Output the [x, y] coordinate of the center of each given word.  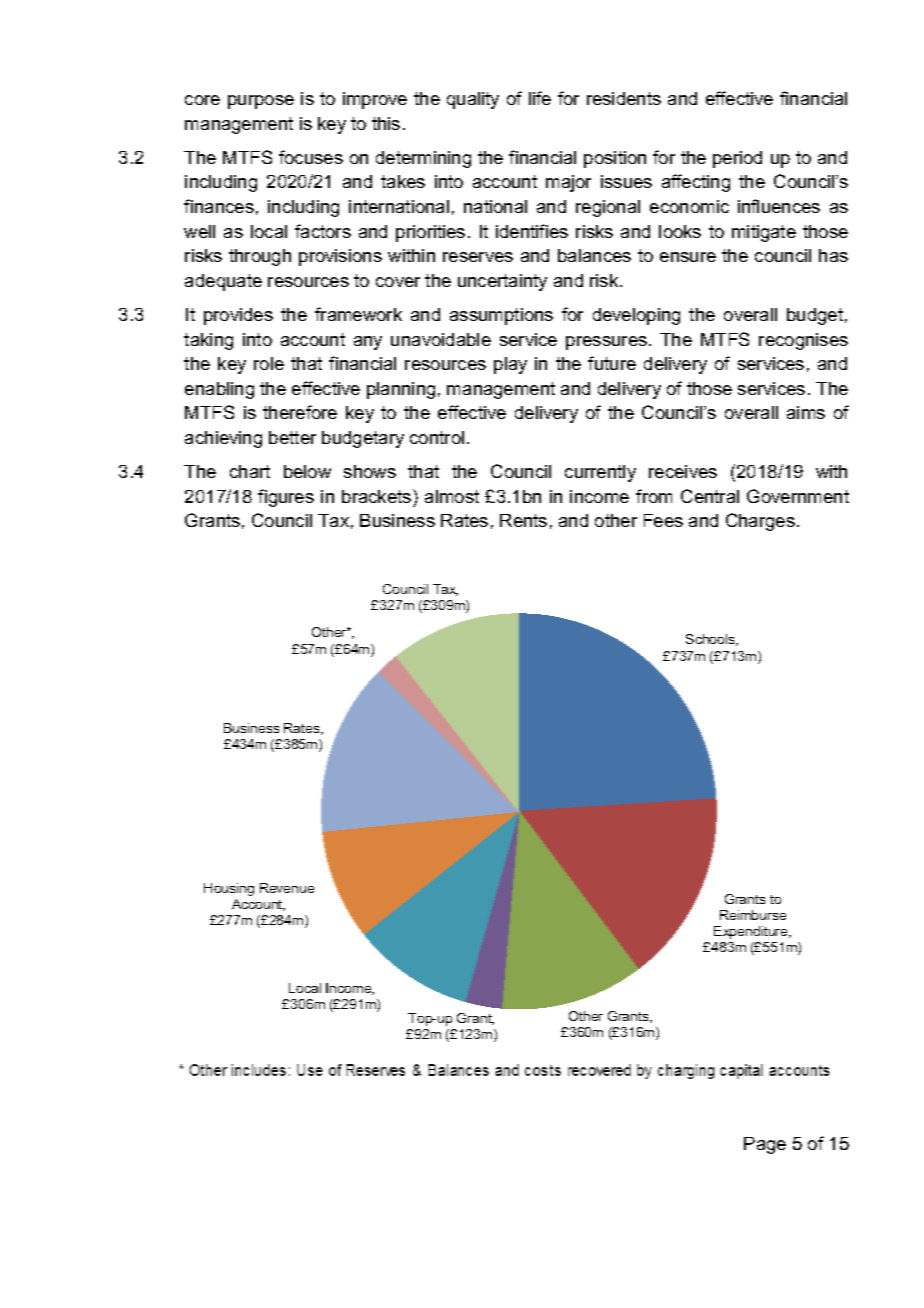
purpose [261, 102]
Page [765, 1145]
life [540, 98]
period [737, 159]
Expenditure [752, 932]
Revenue [287, 888]
